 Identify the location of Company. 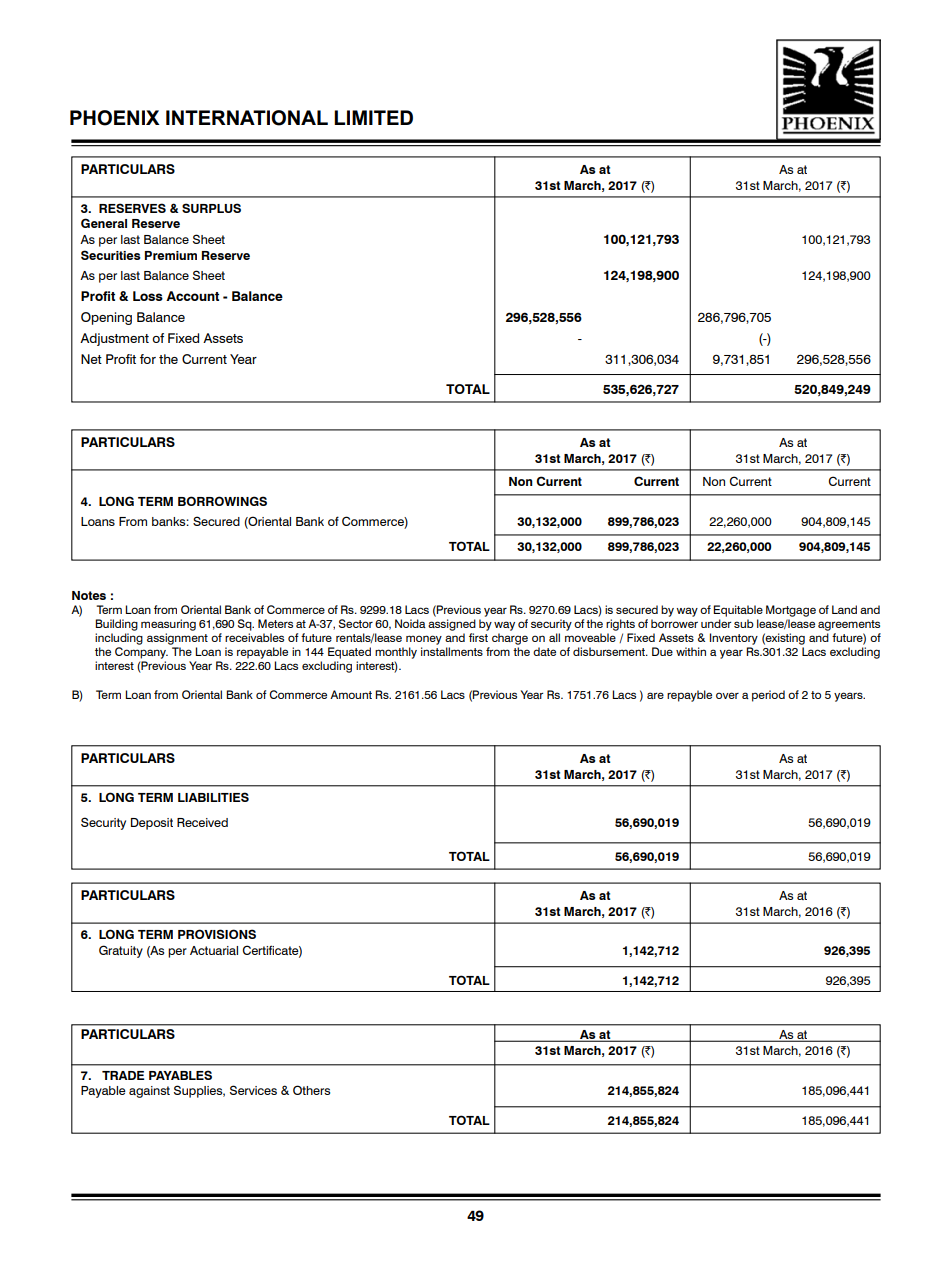
(141, 653).
